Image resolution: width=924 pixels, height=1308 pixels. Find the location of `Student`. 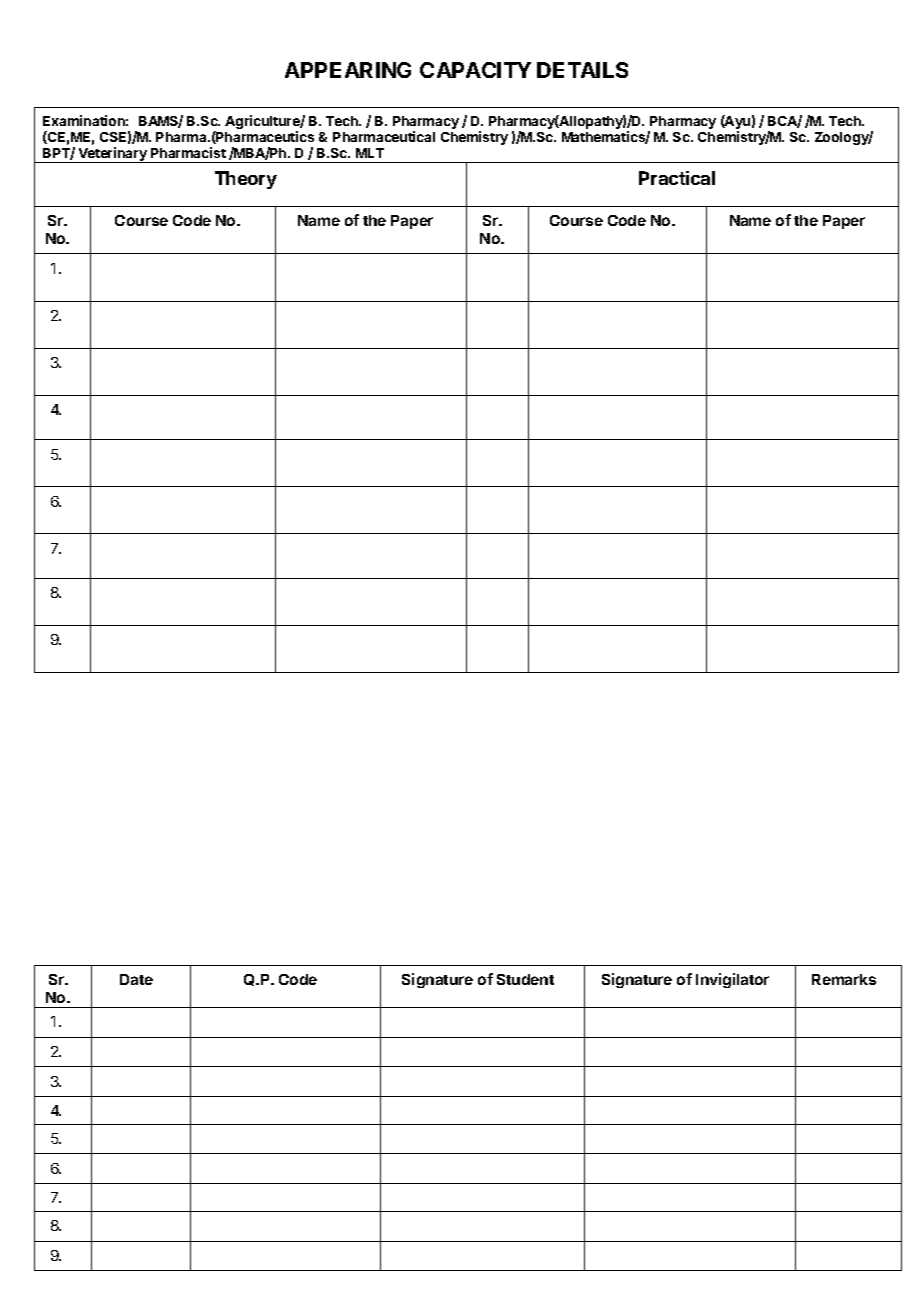

Student is located at coordinates (525, 979).
